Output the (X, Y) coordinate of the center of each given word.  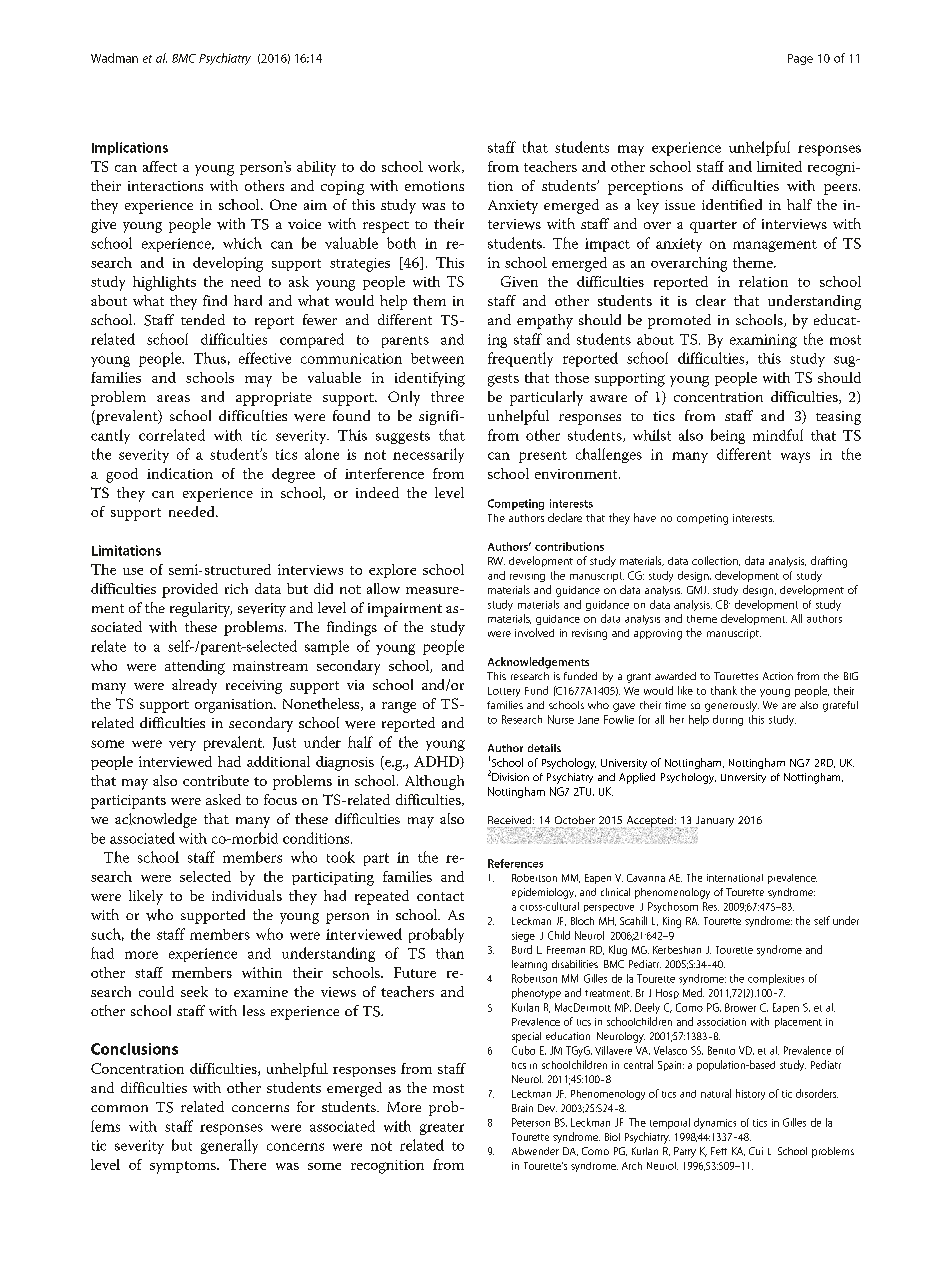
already (194, 686)
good (122, 475)
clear (711, 300)
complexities (776, 979)
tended (203, 319)
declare (565, 517)
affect (160, 166)
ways (795, 457)
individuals (247, 895)
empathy (545, 321)
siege (523, 937)
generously (732, 706)
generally (229, 1146)
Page (800, 59)
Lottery (504, 692)
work (445, 167)
